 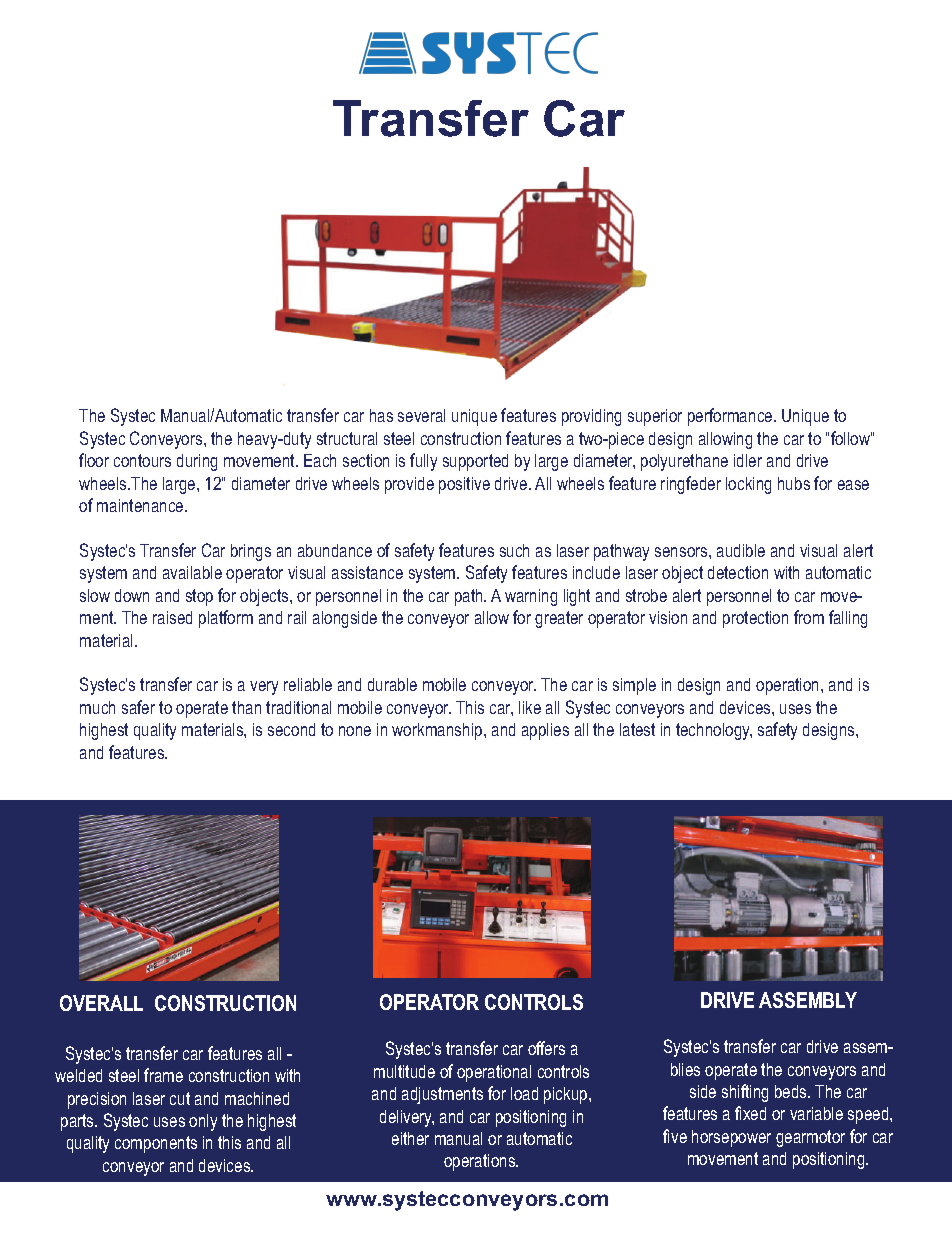 I want to click on contours, so click(x=142, y=460).
